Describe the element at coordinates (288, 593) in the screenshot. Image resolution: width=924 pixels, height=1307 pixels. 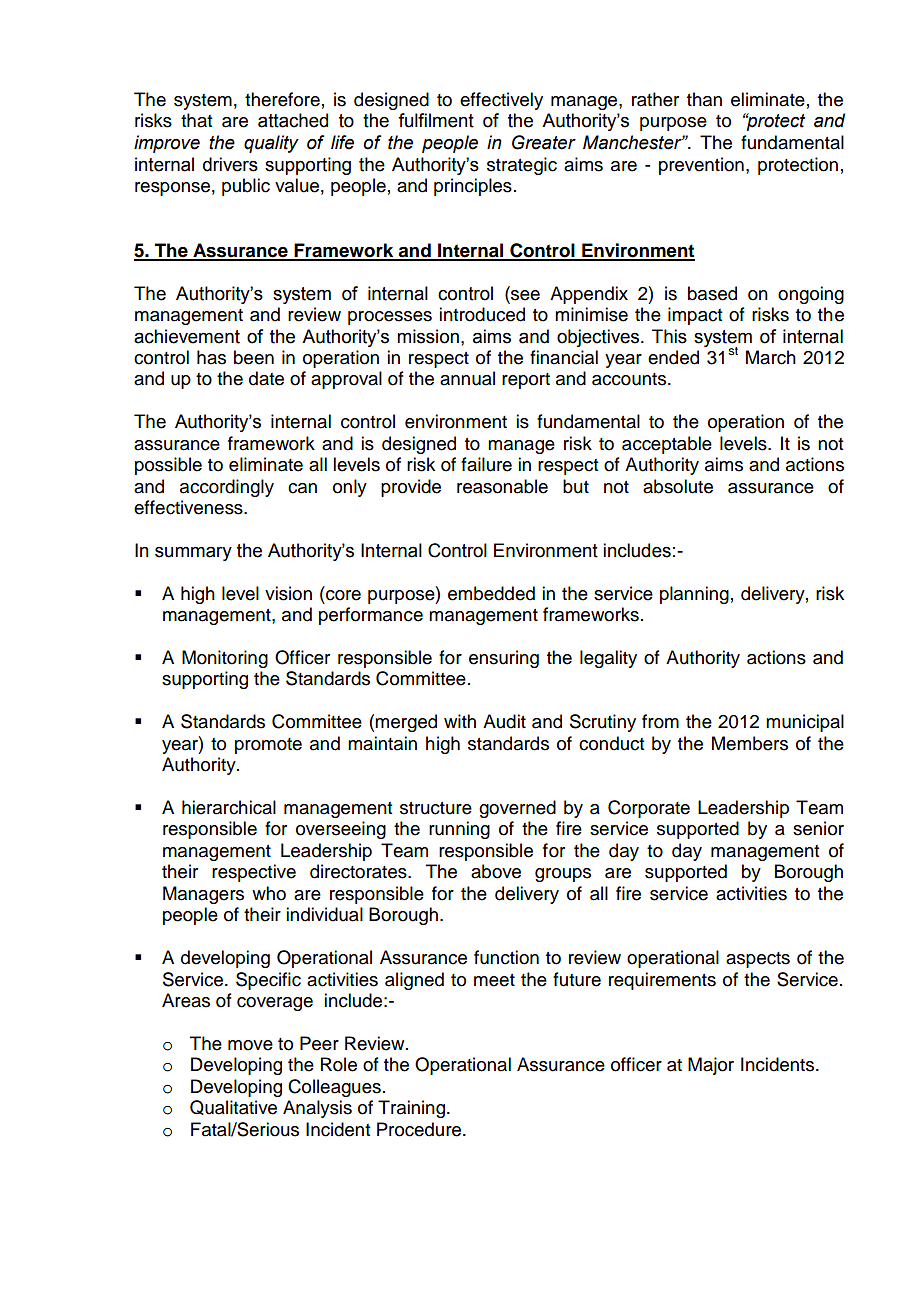
I see `vision` at that location.
